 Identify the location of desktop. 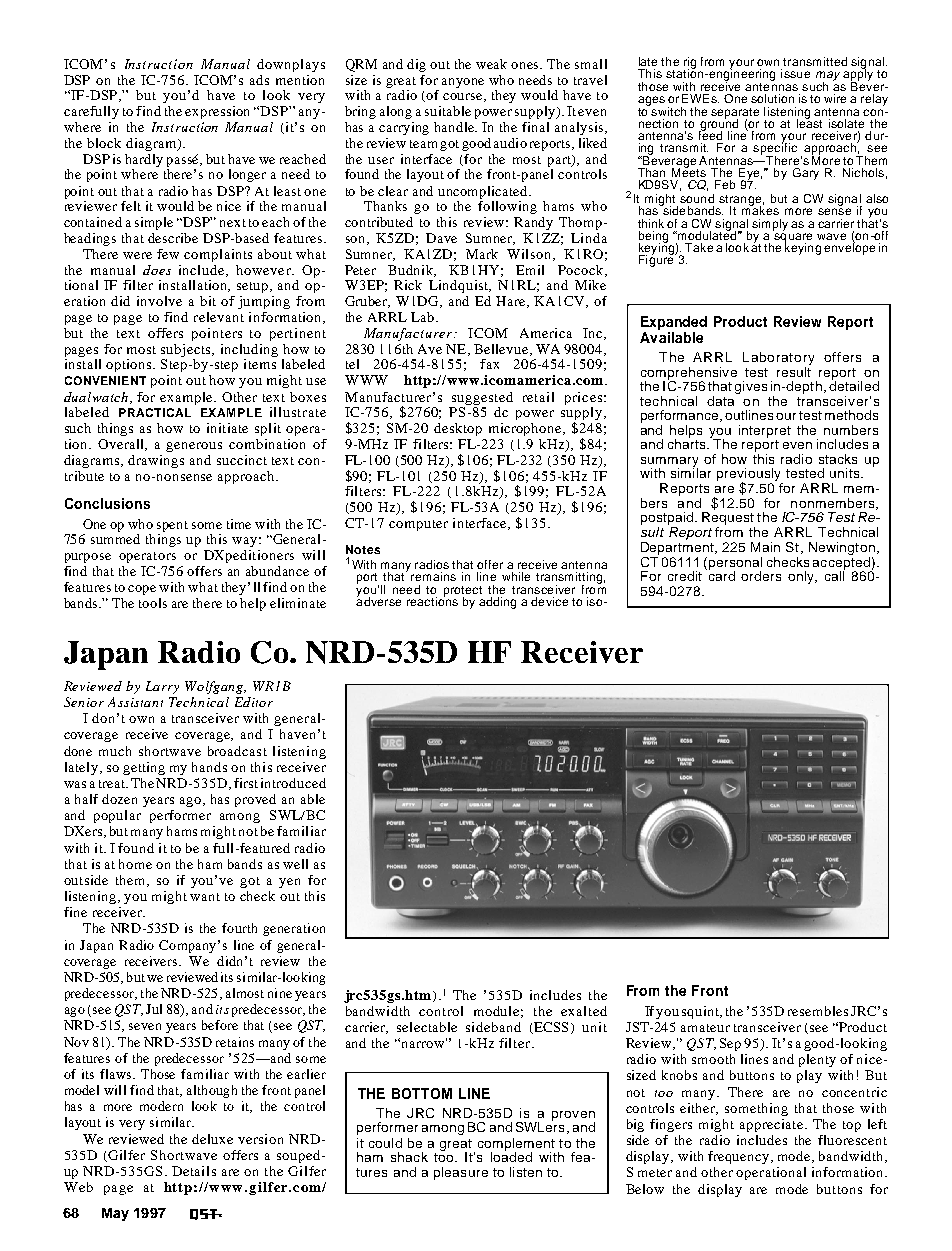
(458, 429).
